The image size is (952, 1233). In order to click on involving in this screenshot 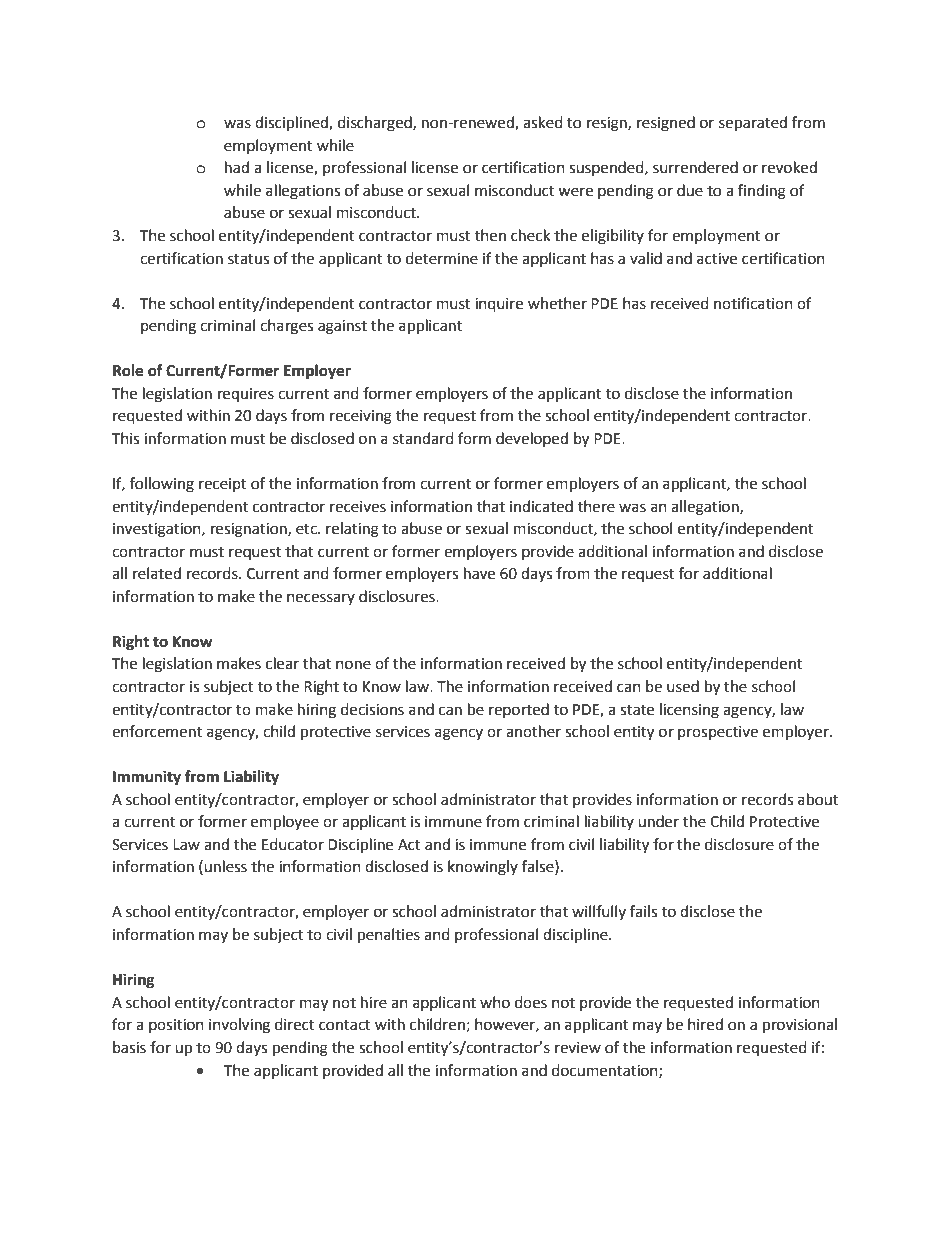, I will do `click(239, 1026)`.
